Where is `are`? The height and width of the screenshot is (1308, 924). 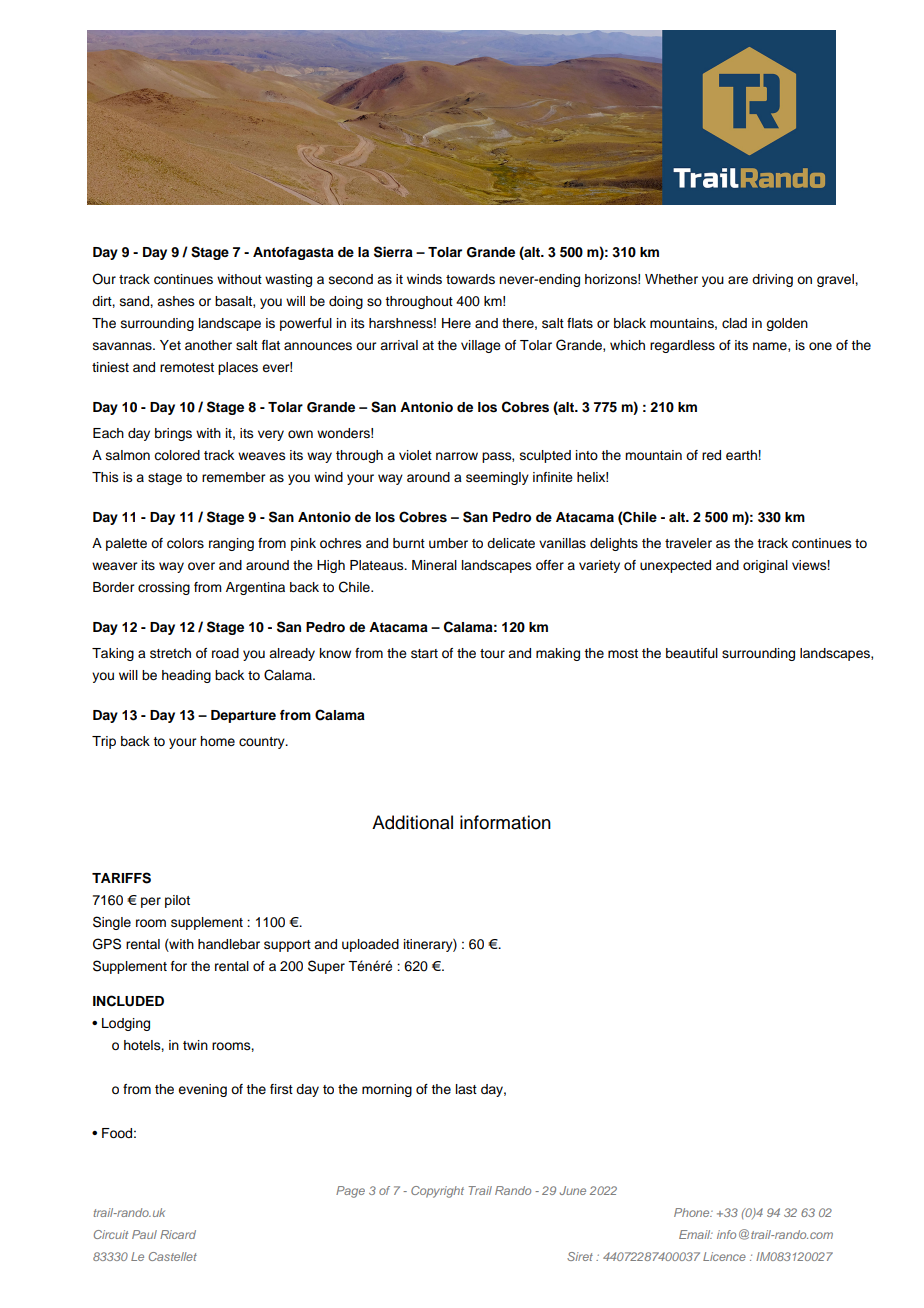
are is located at coordinates (738, 280).
